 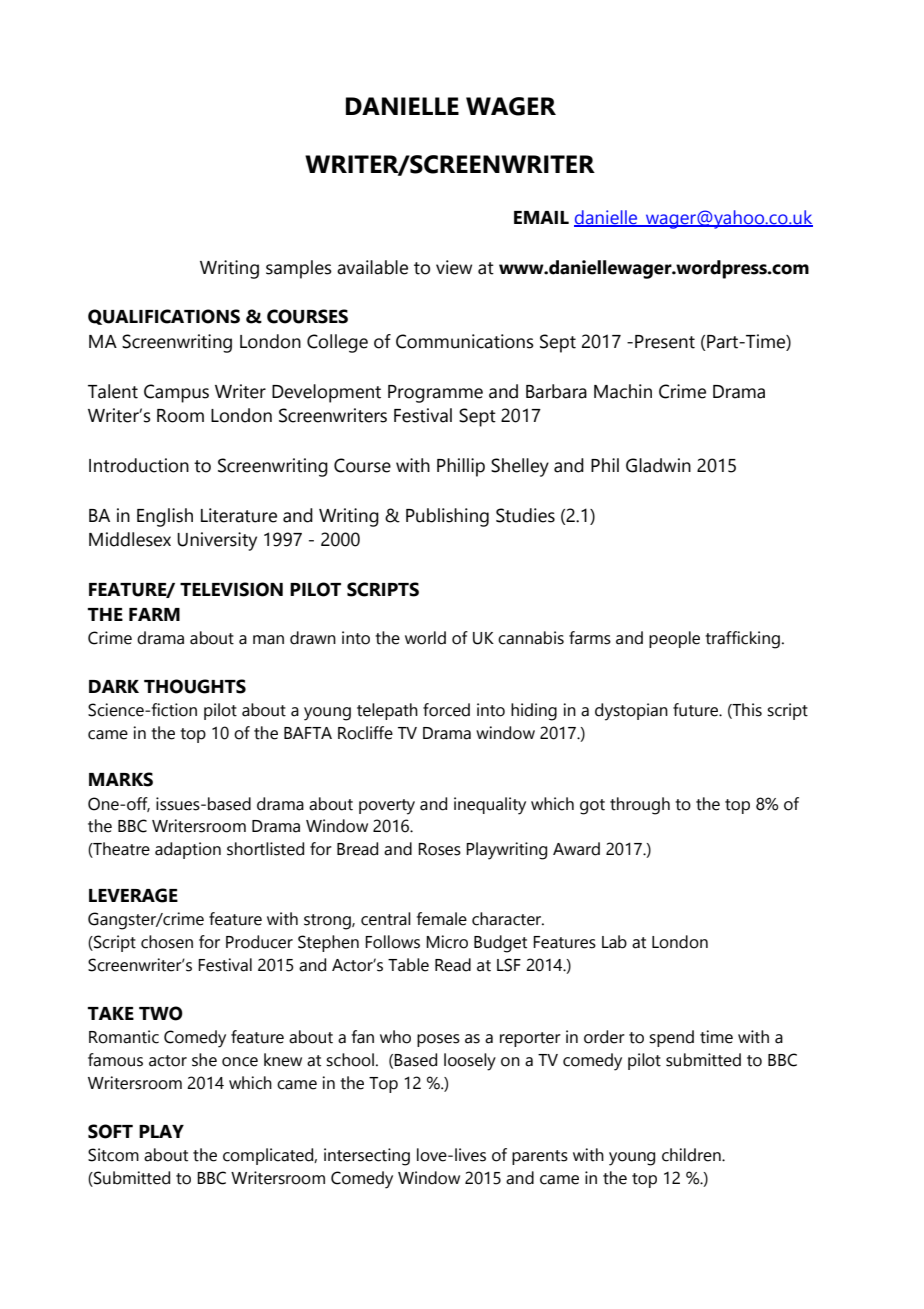 I want to click on THOUGHTS, so click(x=195, y=686).
